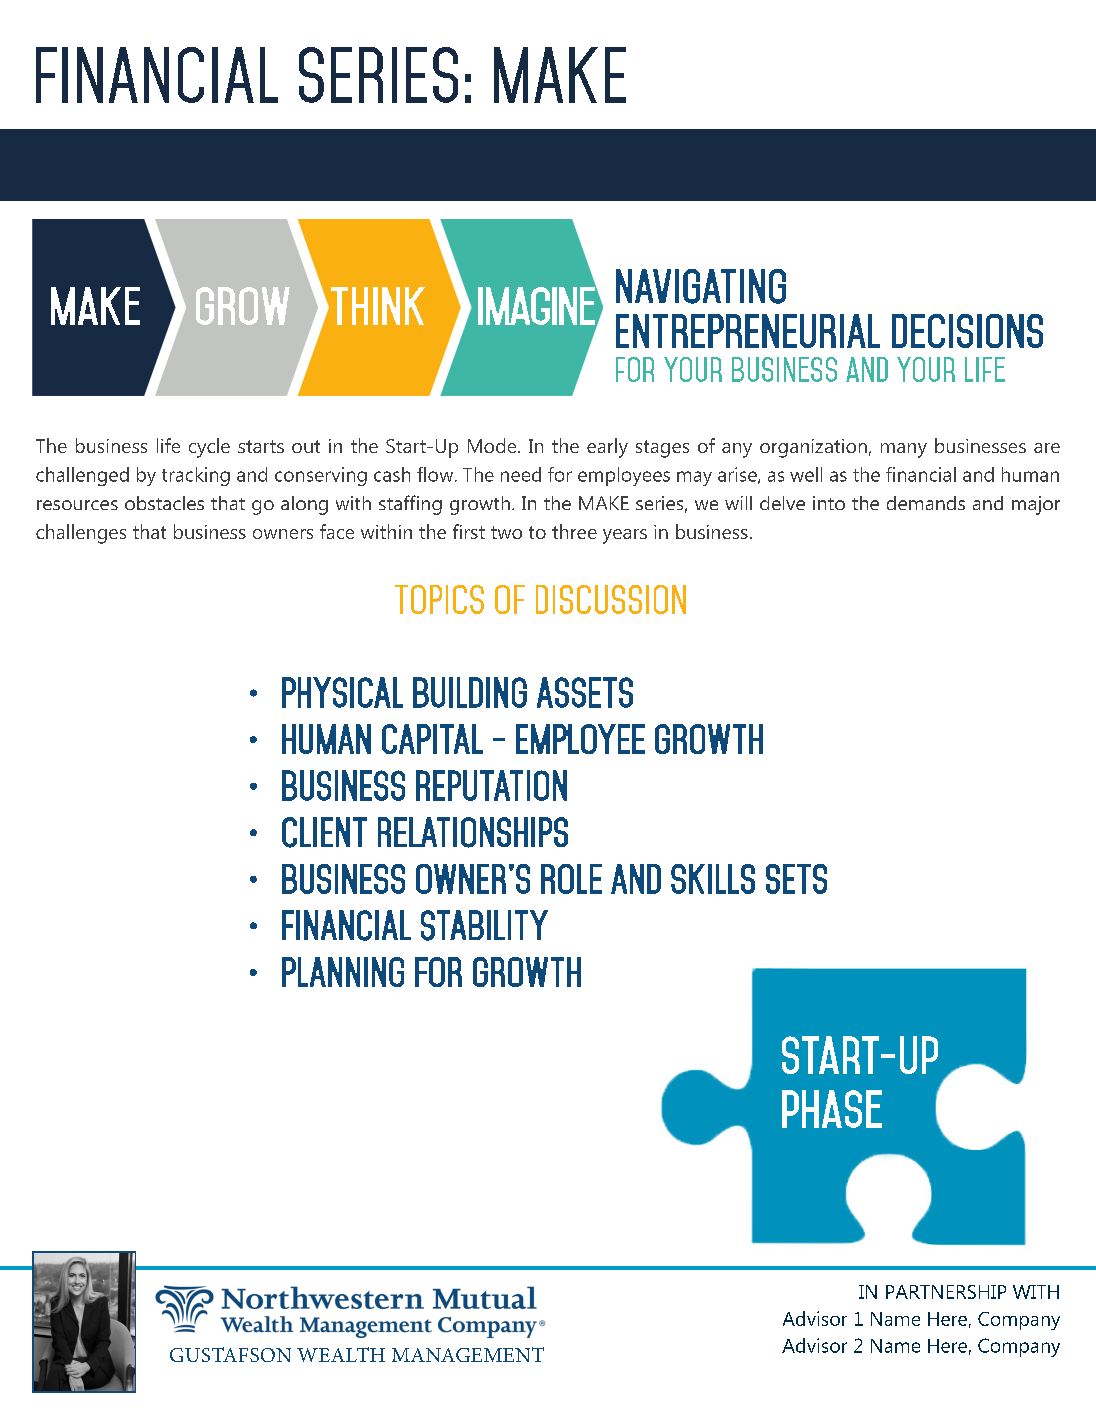  Describe the element at coordinates (468, 1354) in the screenshot. I see `MANAGEMENT` at that location.
